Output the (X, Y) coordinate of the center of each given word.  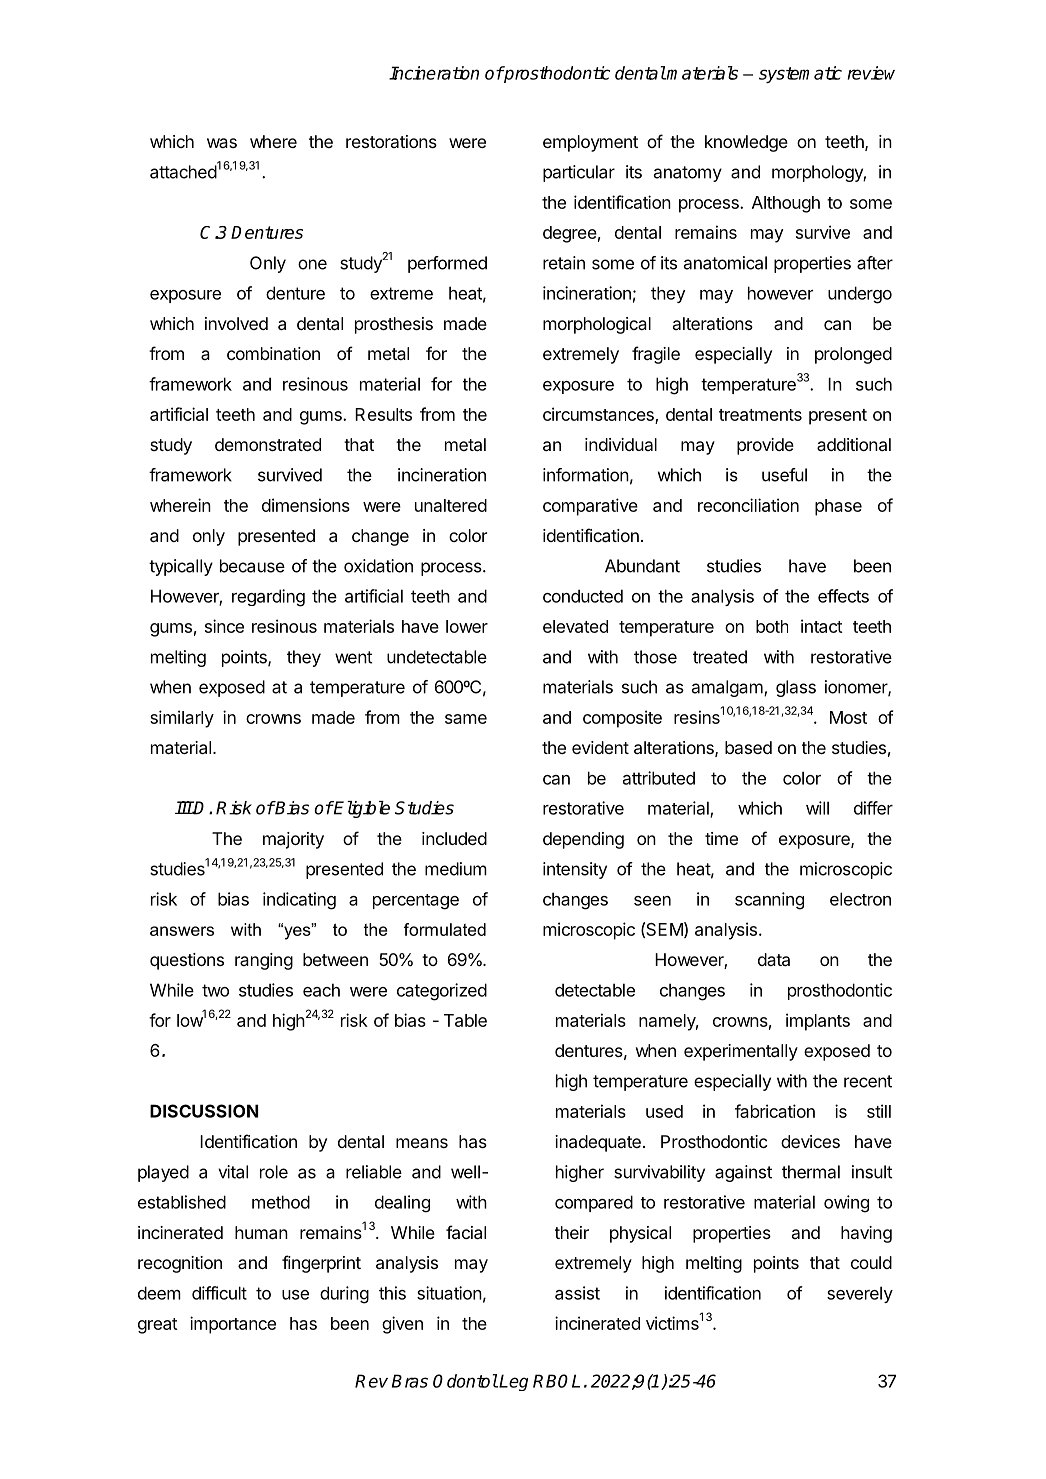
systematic (800, 74)
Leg (513, 1382)
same (466, 719)
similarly (182, 719)
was (222, 143)
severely (860, 1294)
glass (796, 688)
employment (590, 143)
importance (233, 1325)
